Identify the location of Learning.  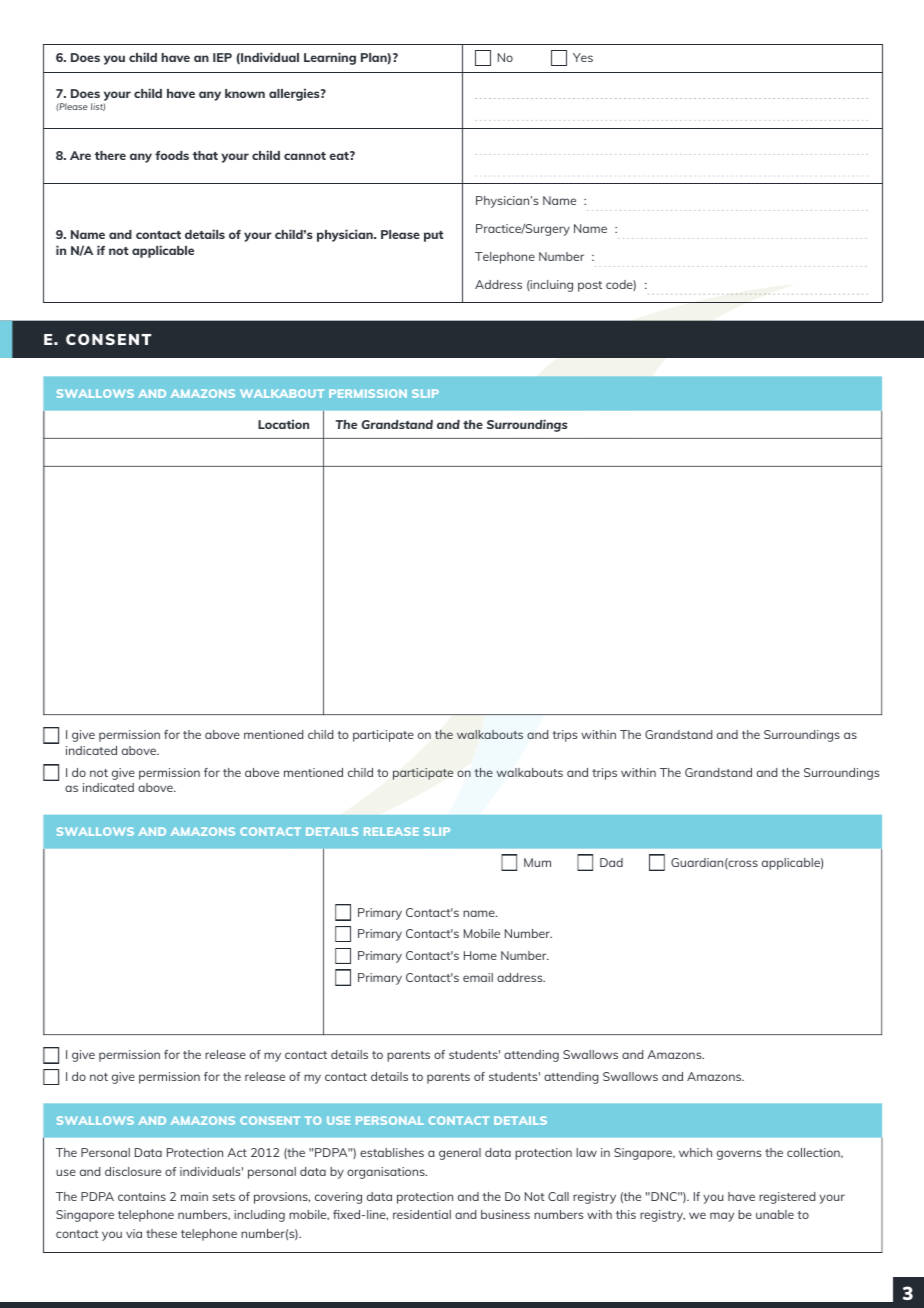
(330, 58).
